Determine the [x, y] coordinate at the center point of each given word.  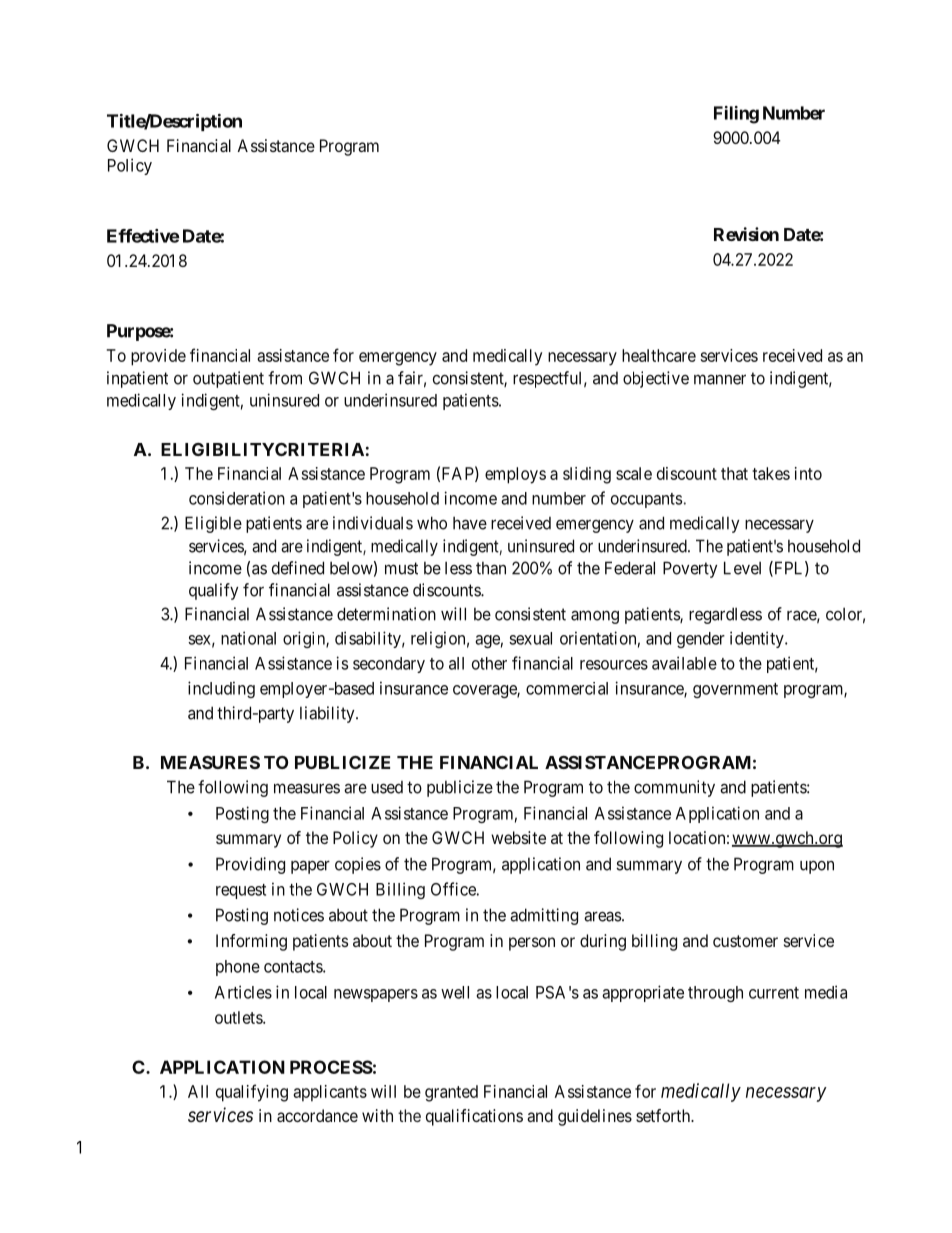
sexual [530, 638]
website [518, 837]
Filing [736, 115]
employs [515, 475]
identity [758, 639]
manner [720, 379]
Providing [250, 865]
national [248, 638]
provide [158, 357]
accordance [317, 1115]
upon [817, 867]
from [285, 378]
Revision [746, 234]
